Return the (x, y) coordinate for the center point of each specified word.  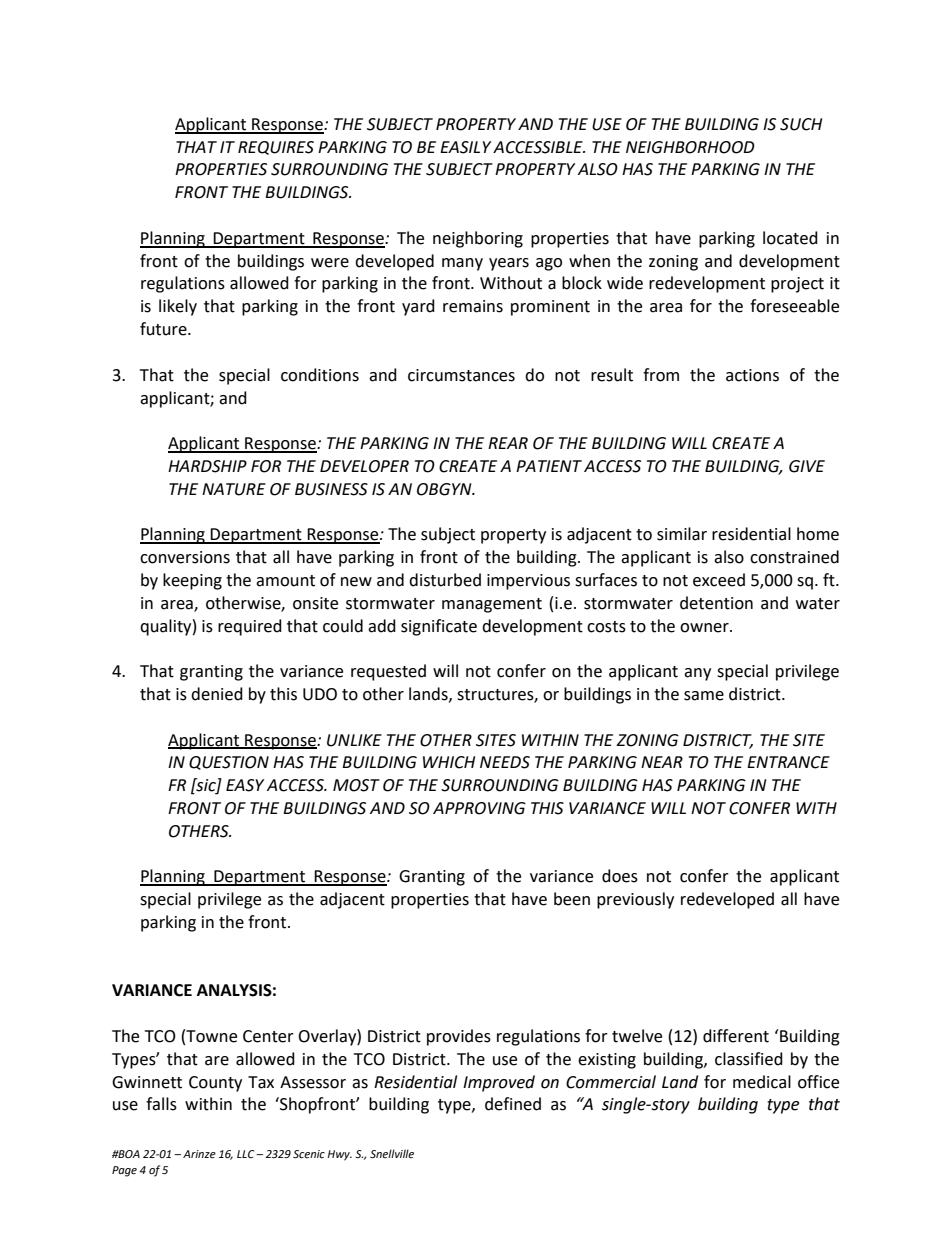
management (492, 605)
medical (762, 1082)
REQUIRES (276, 148)
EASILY (465, 147)
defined (513, 1104)
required (250, 627)
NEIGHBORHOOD (690, 147)
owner (705, 628)
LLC (247, 1154)
